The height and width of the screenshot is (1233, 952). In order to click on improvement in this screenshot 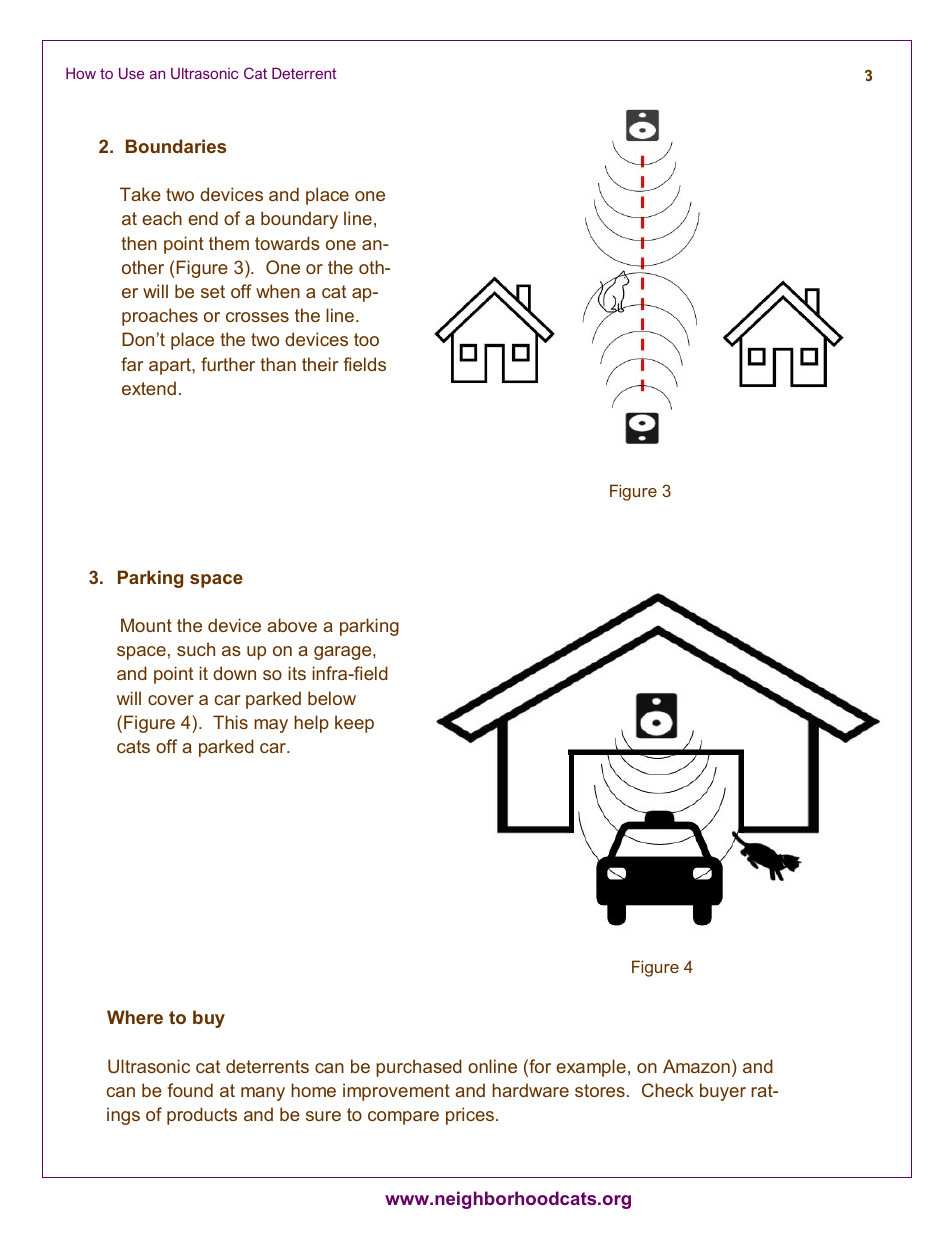, I will do `click(396, 1092)`.
